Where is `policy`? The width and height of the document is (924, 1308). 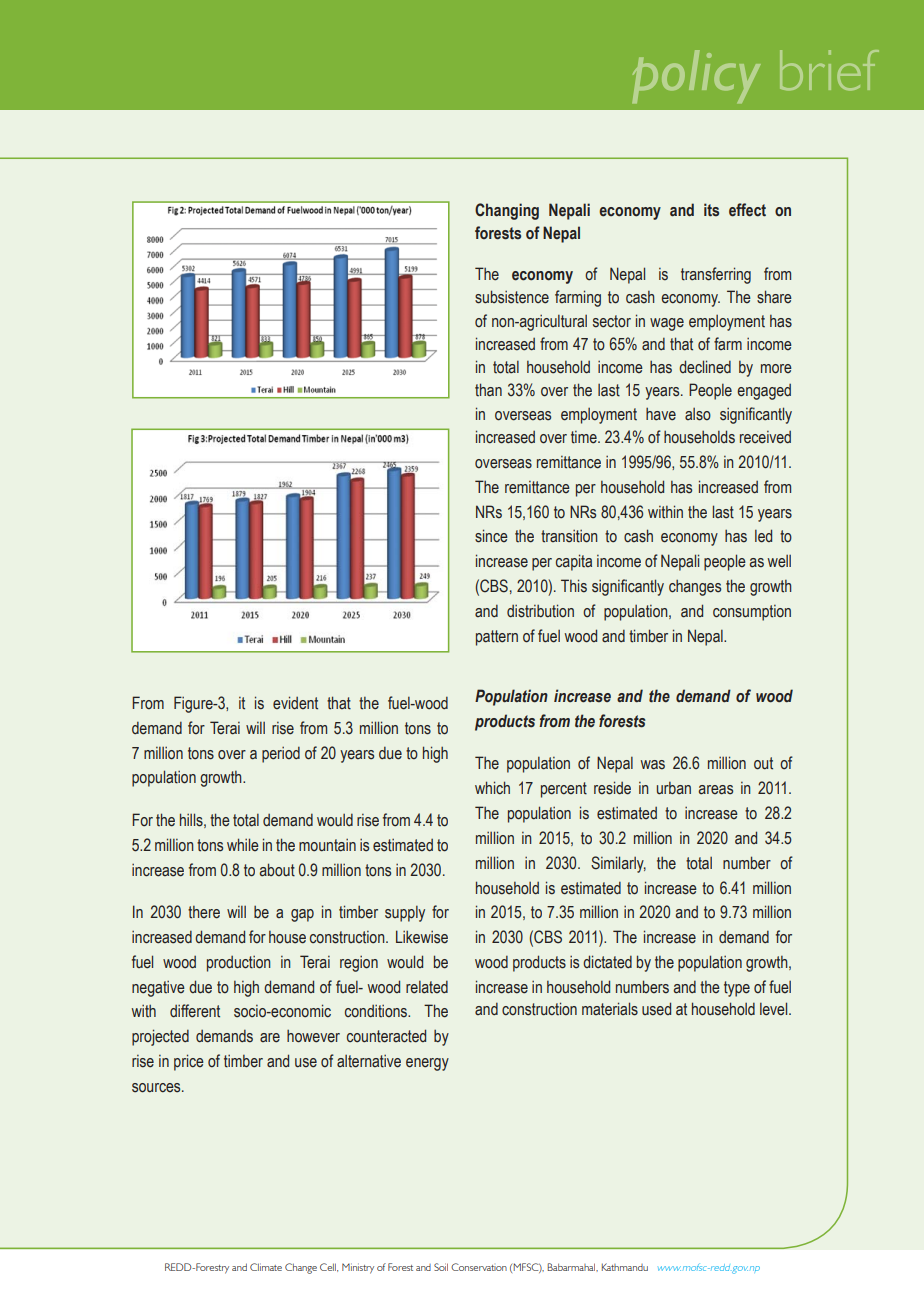 policy is located at coordinates (696, 76).
